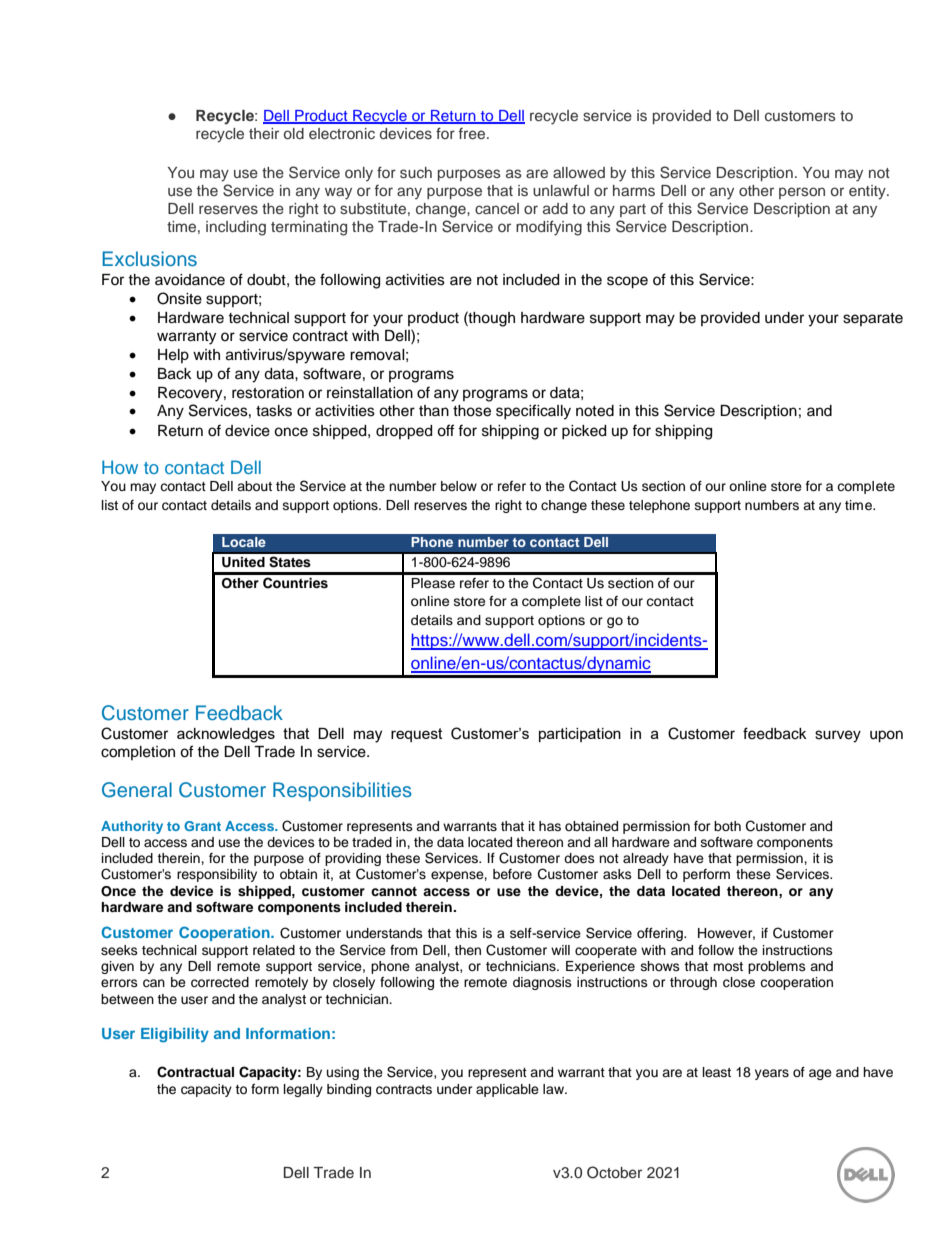 This screenshot has width=952, height=1233. I want to click on free, so click(473, 133).
